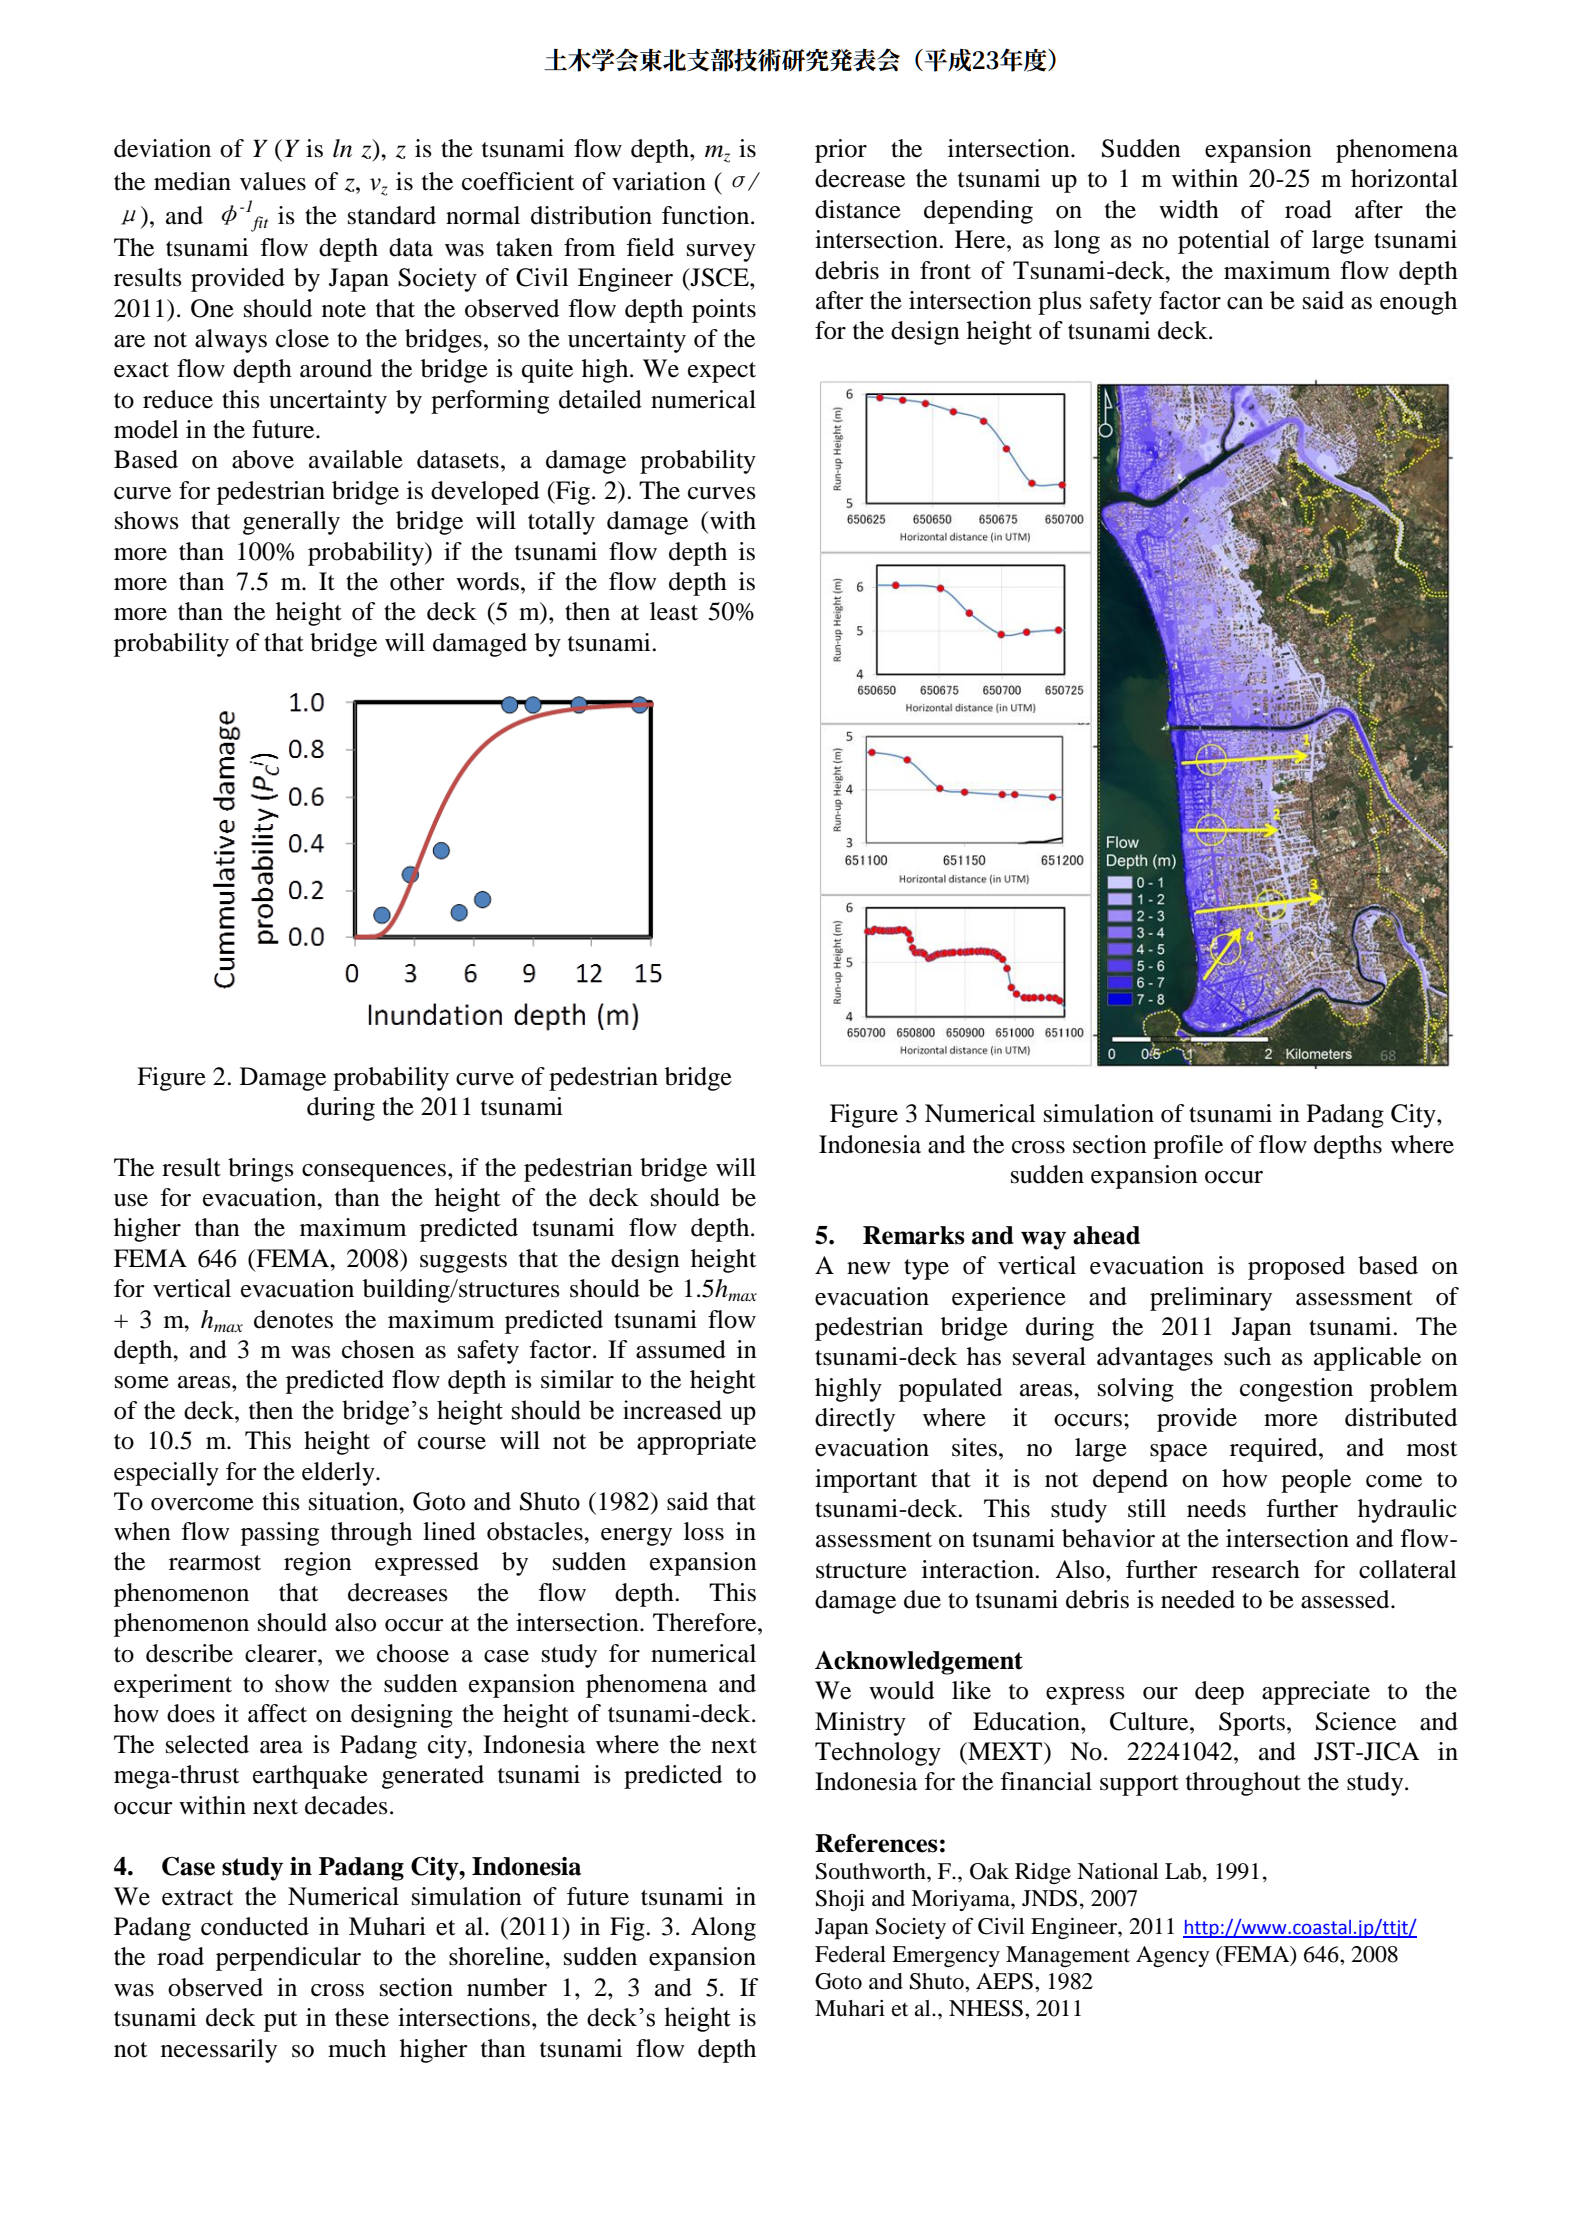  What do you see at coordinates (850, 1954) in the document?
I see `Federal` at bounding box center [850, 1954].
